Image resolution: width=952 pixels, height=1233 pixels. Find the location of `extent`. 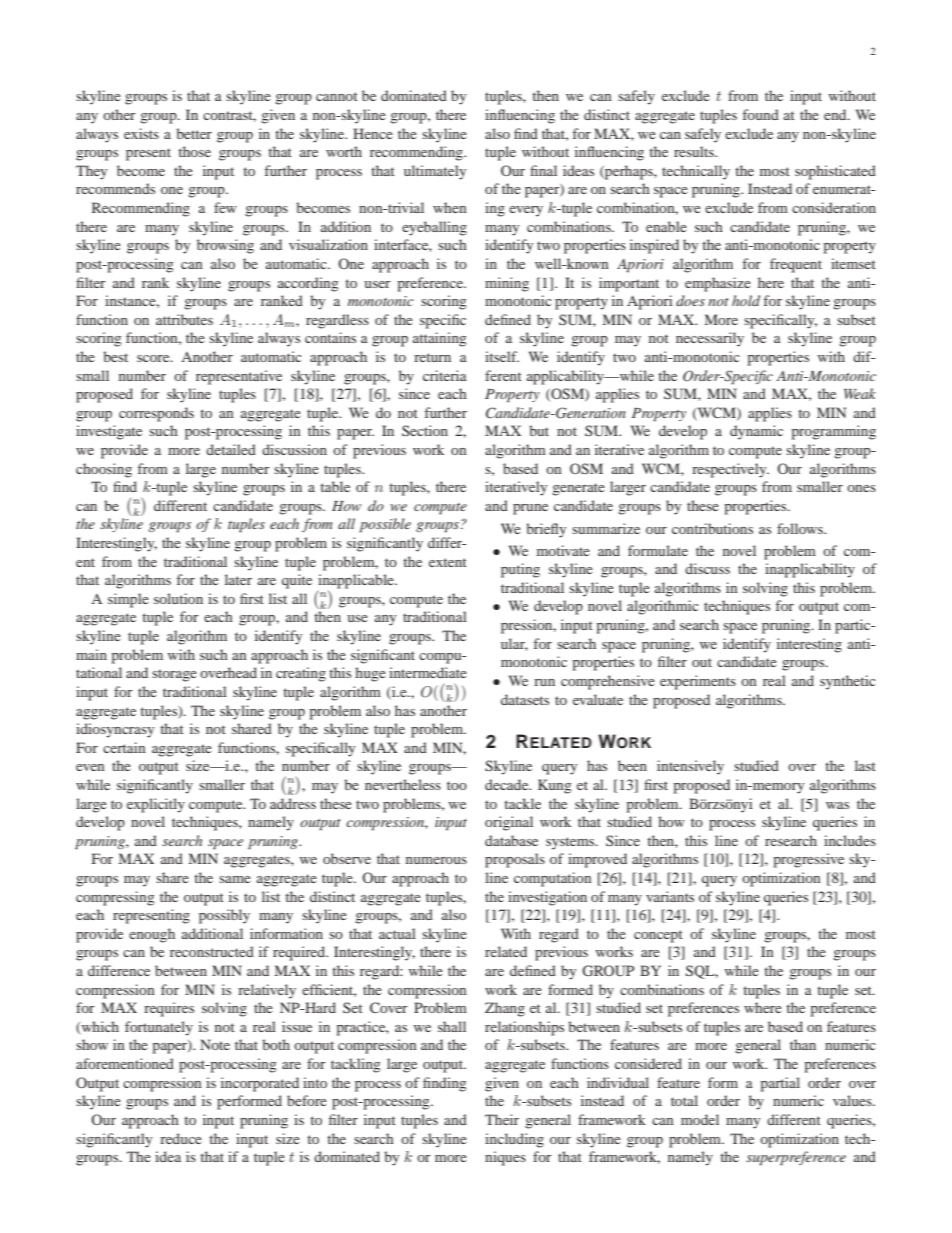

extent is located at coordinates (448, 562).
